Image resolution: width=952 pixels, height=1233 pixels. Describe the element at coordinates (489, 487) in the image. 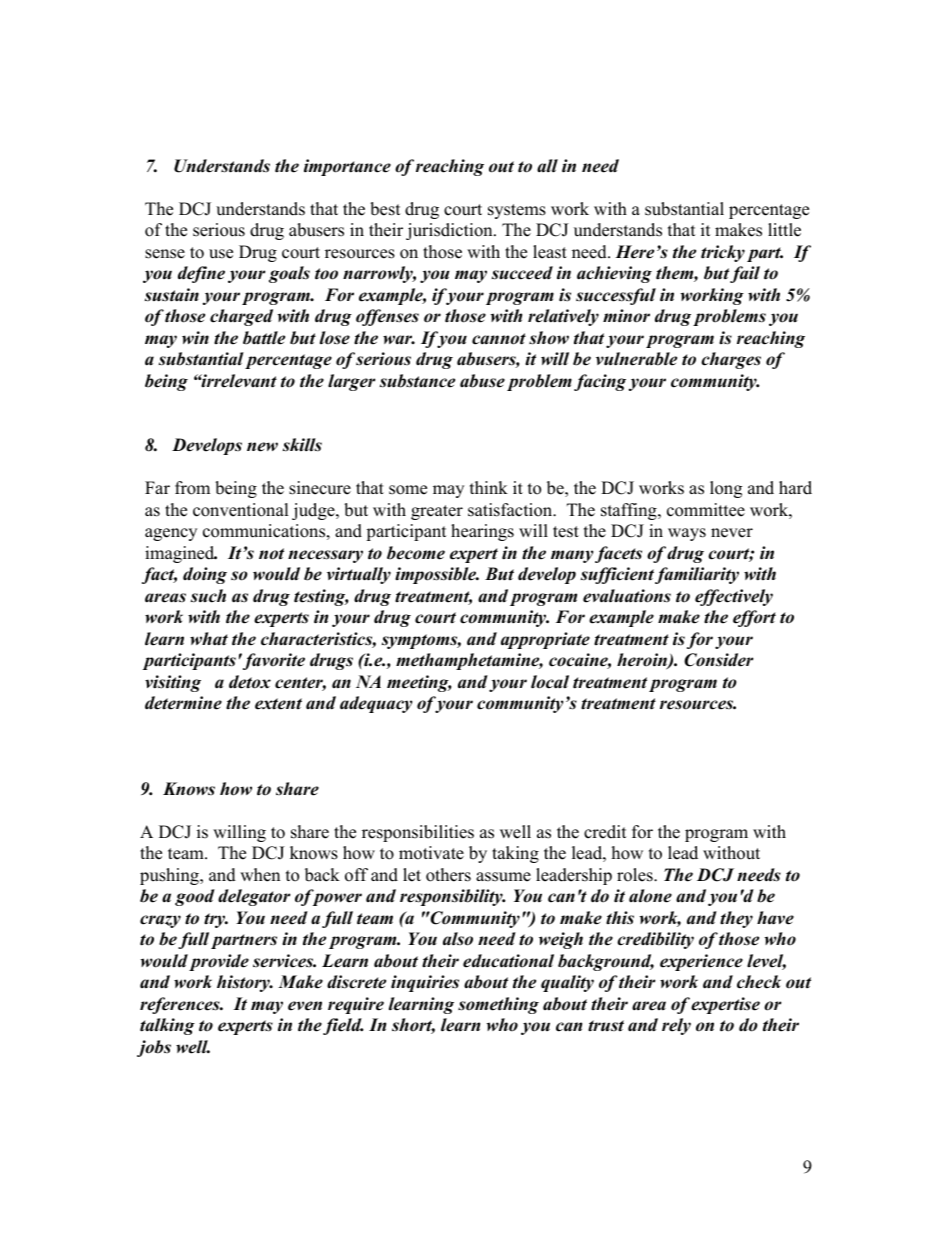

I see `think` at that location.
